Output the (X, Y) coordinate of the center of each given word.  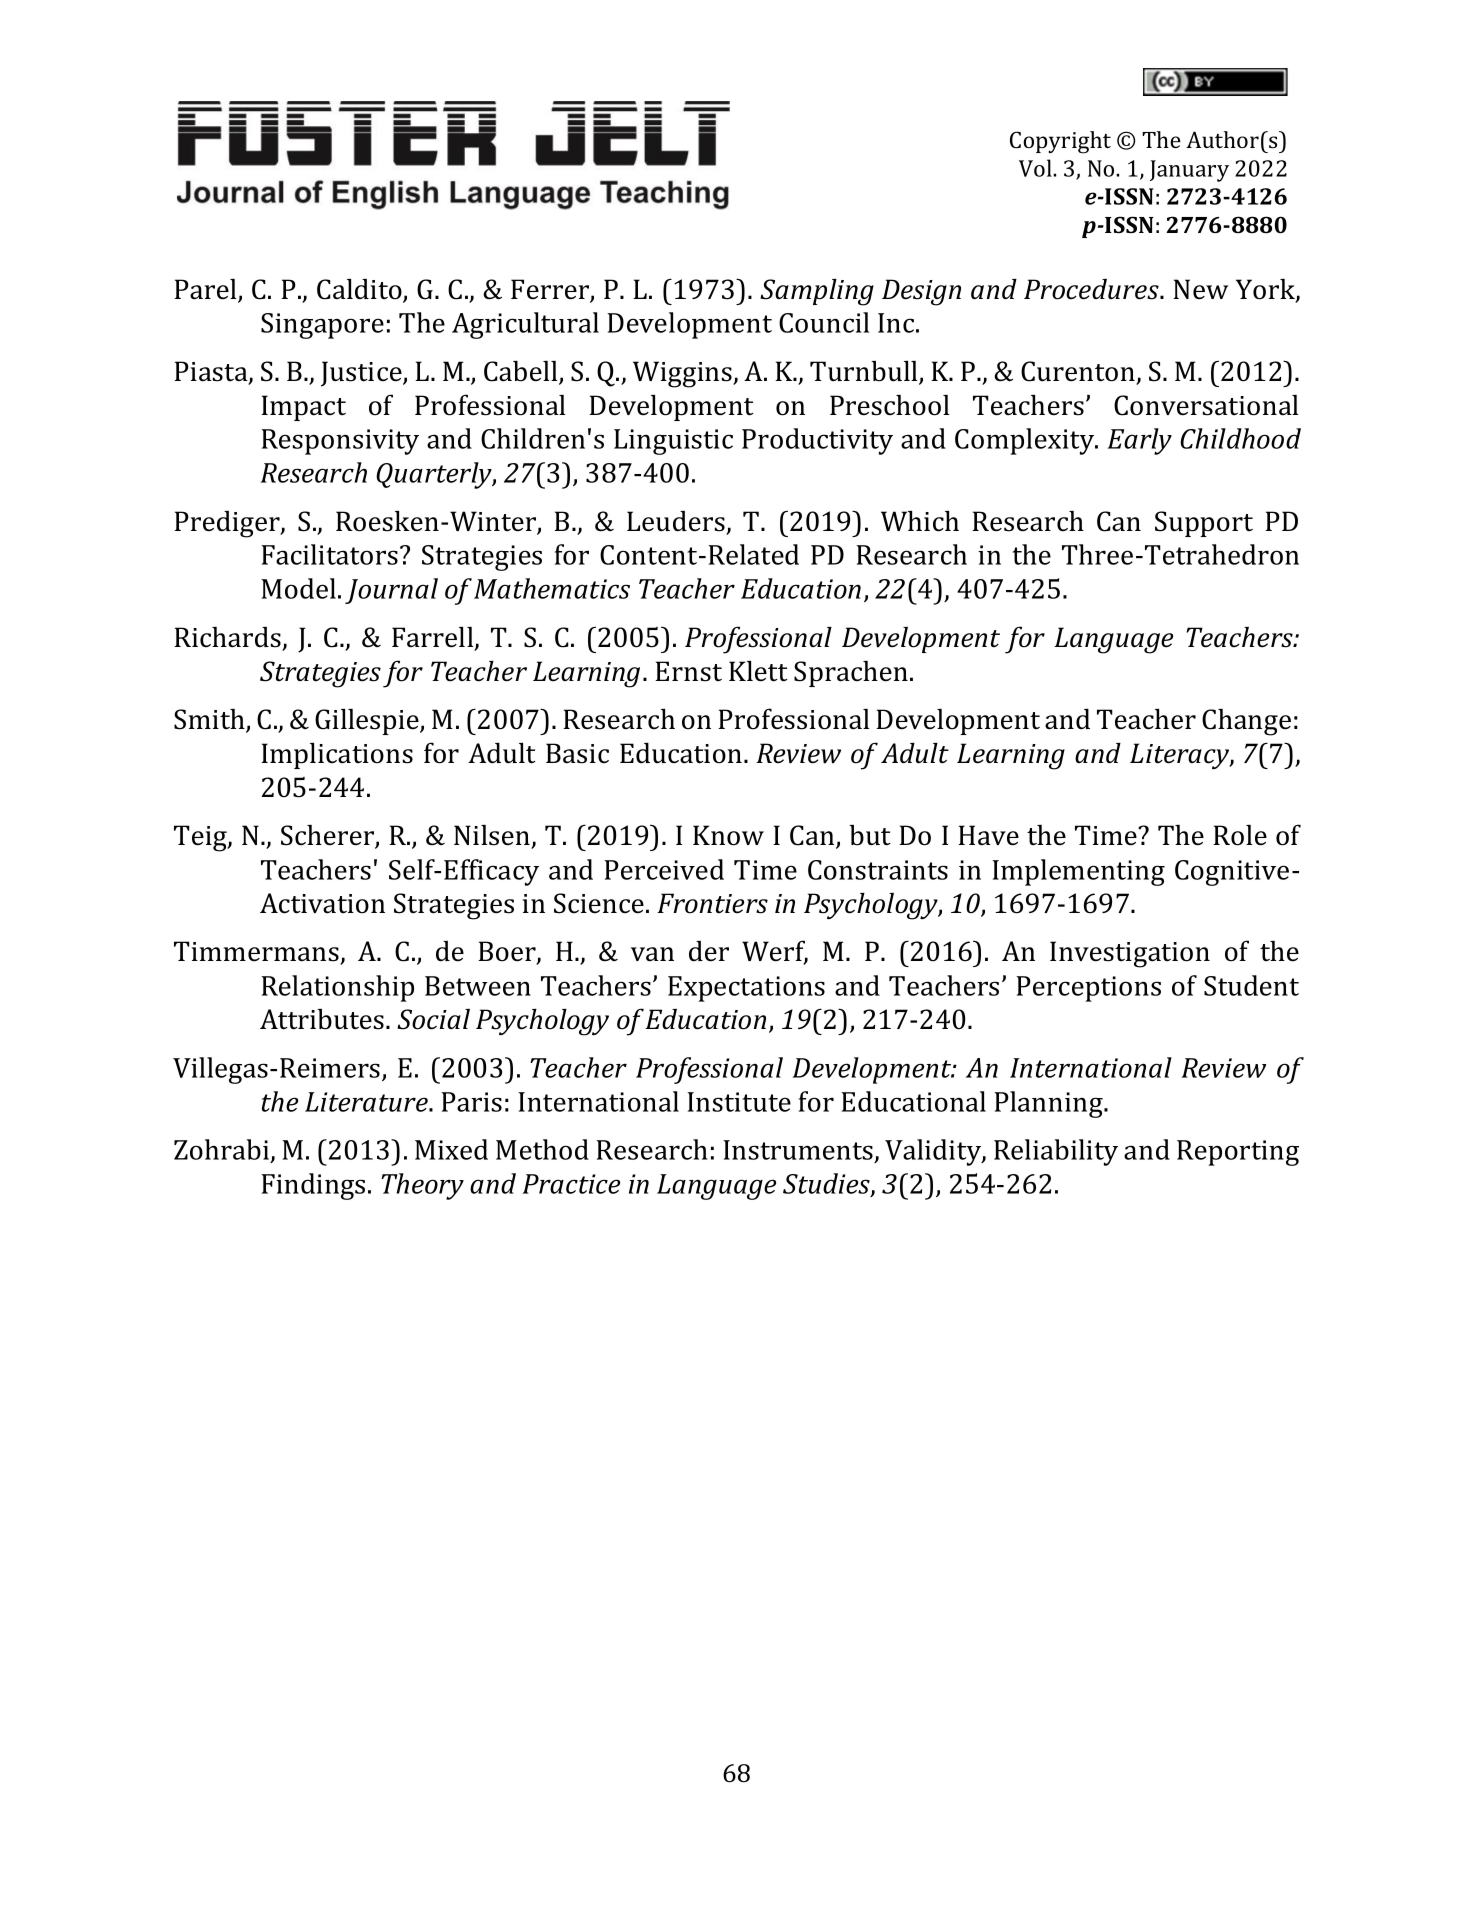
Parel (206, 290)
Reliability (1056, 1152)
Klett (758, 671)
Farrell (434, 638)
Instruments (799, 1151)
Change (1246, 722)
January (1189, 171)
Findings (313, 1186)
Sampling (817, 292)
